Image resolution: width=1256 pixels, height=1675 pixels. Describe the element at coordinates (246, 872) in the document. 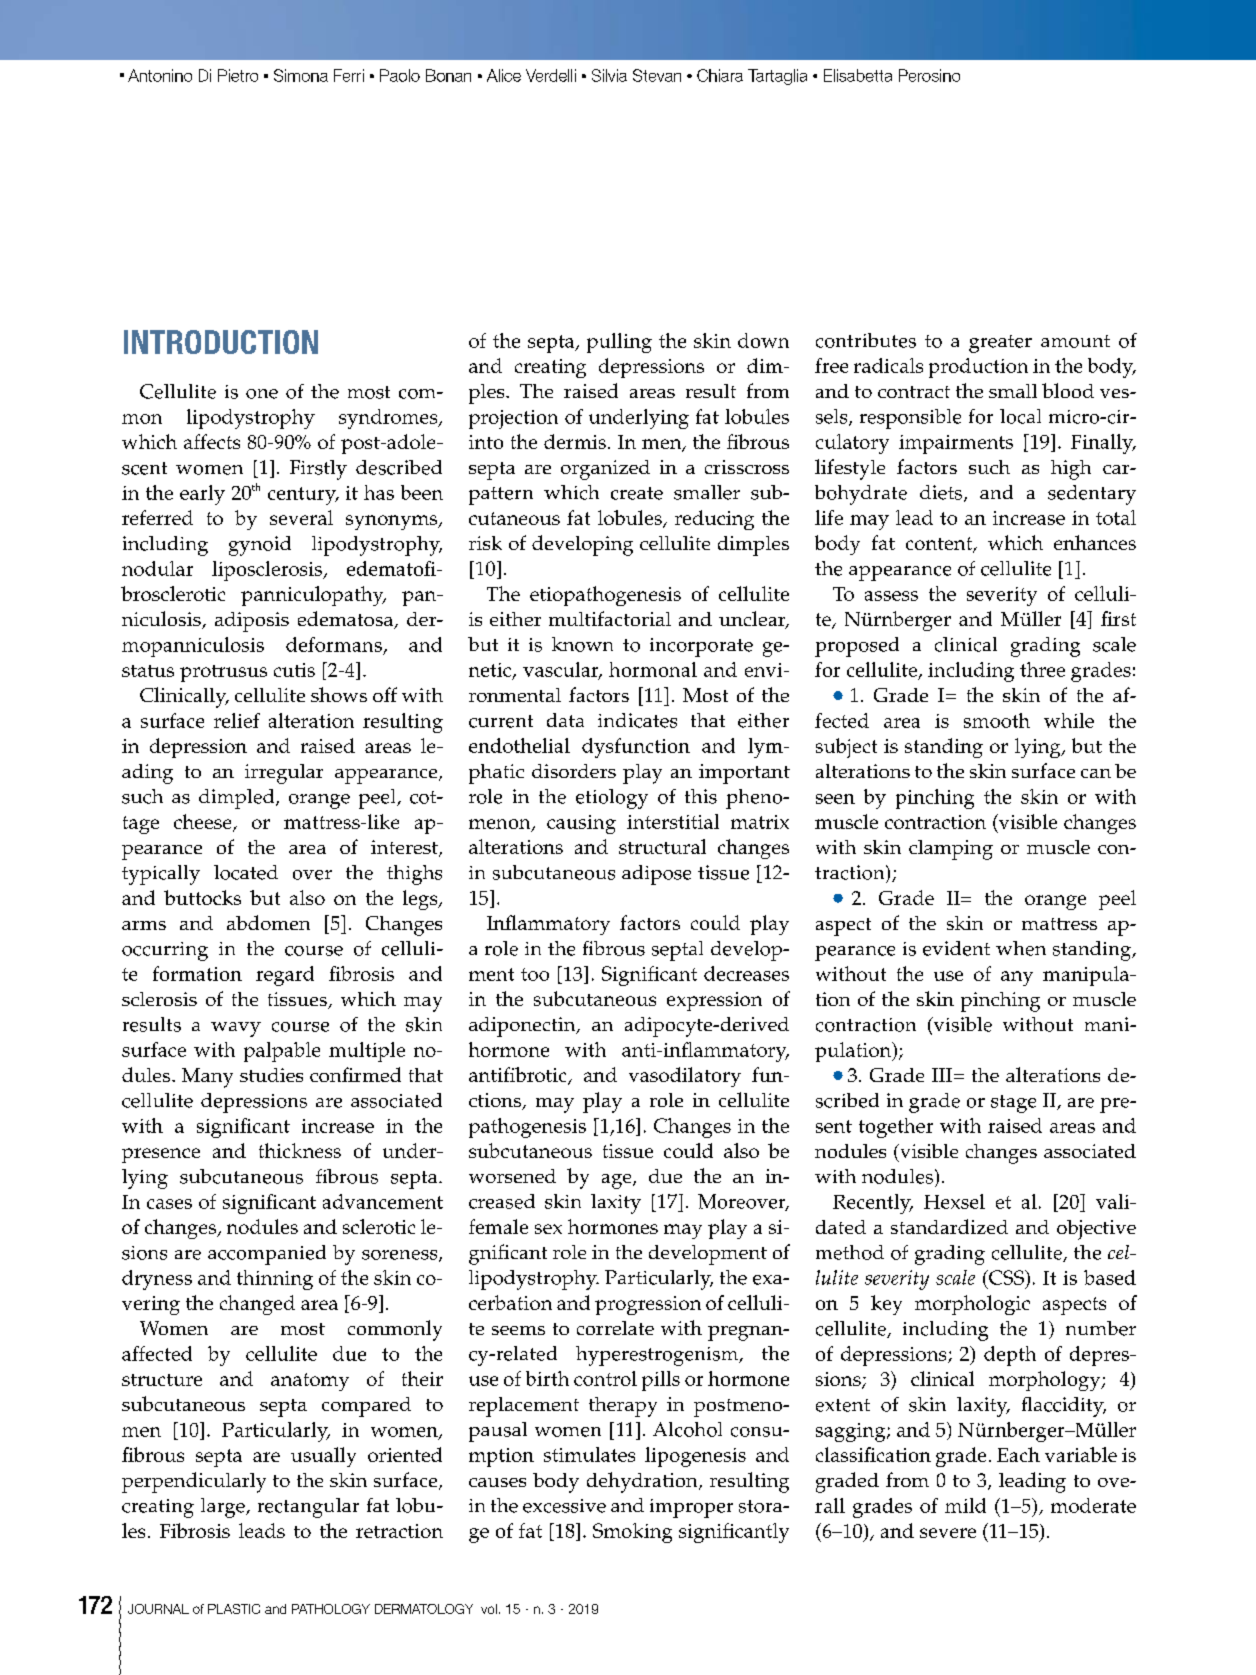

I see `located` at that location.
